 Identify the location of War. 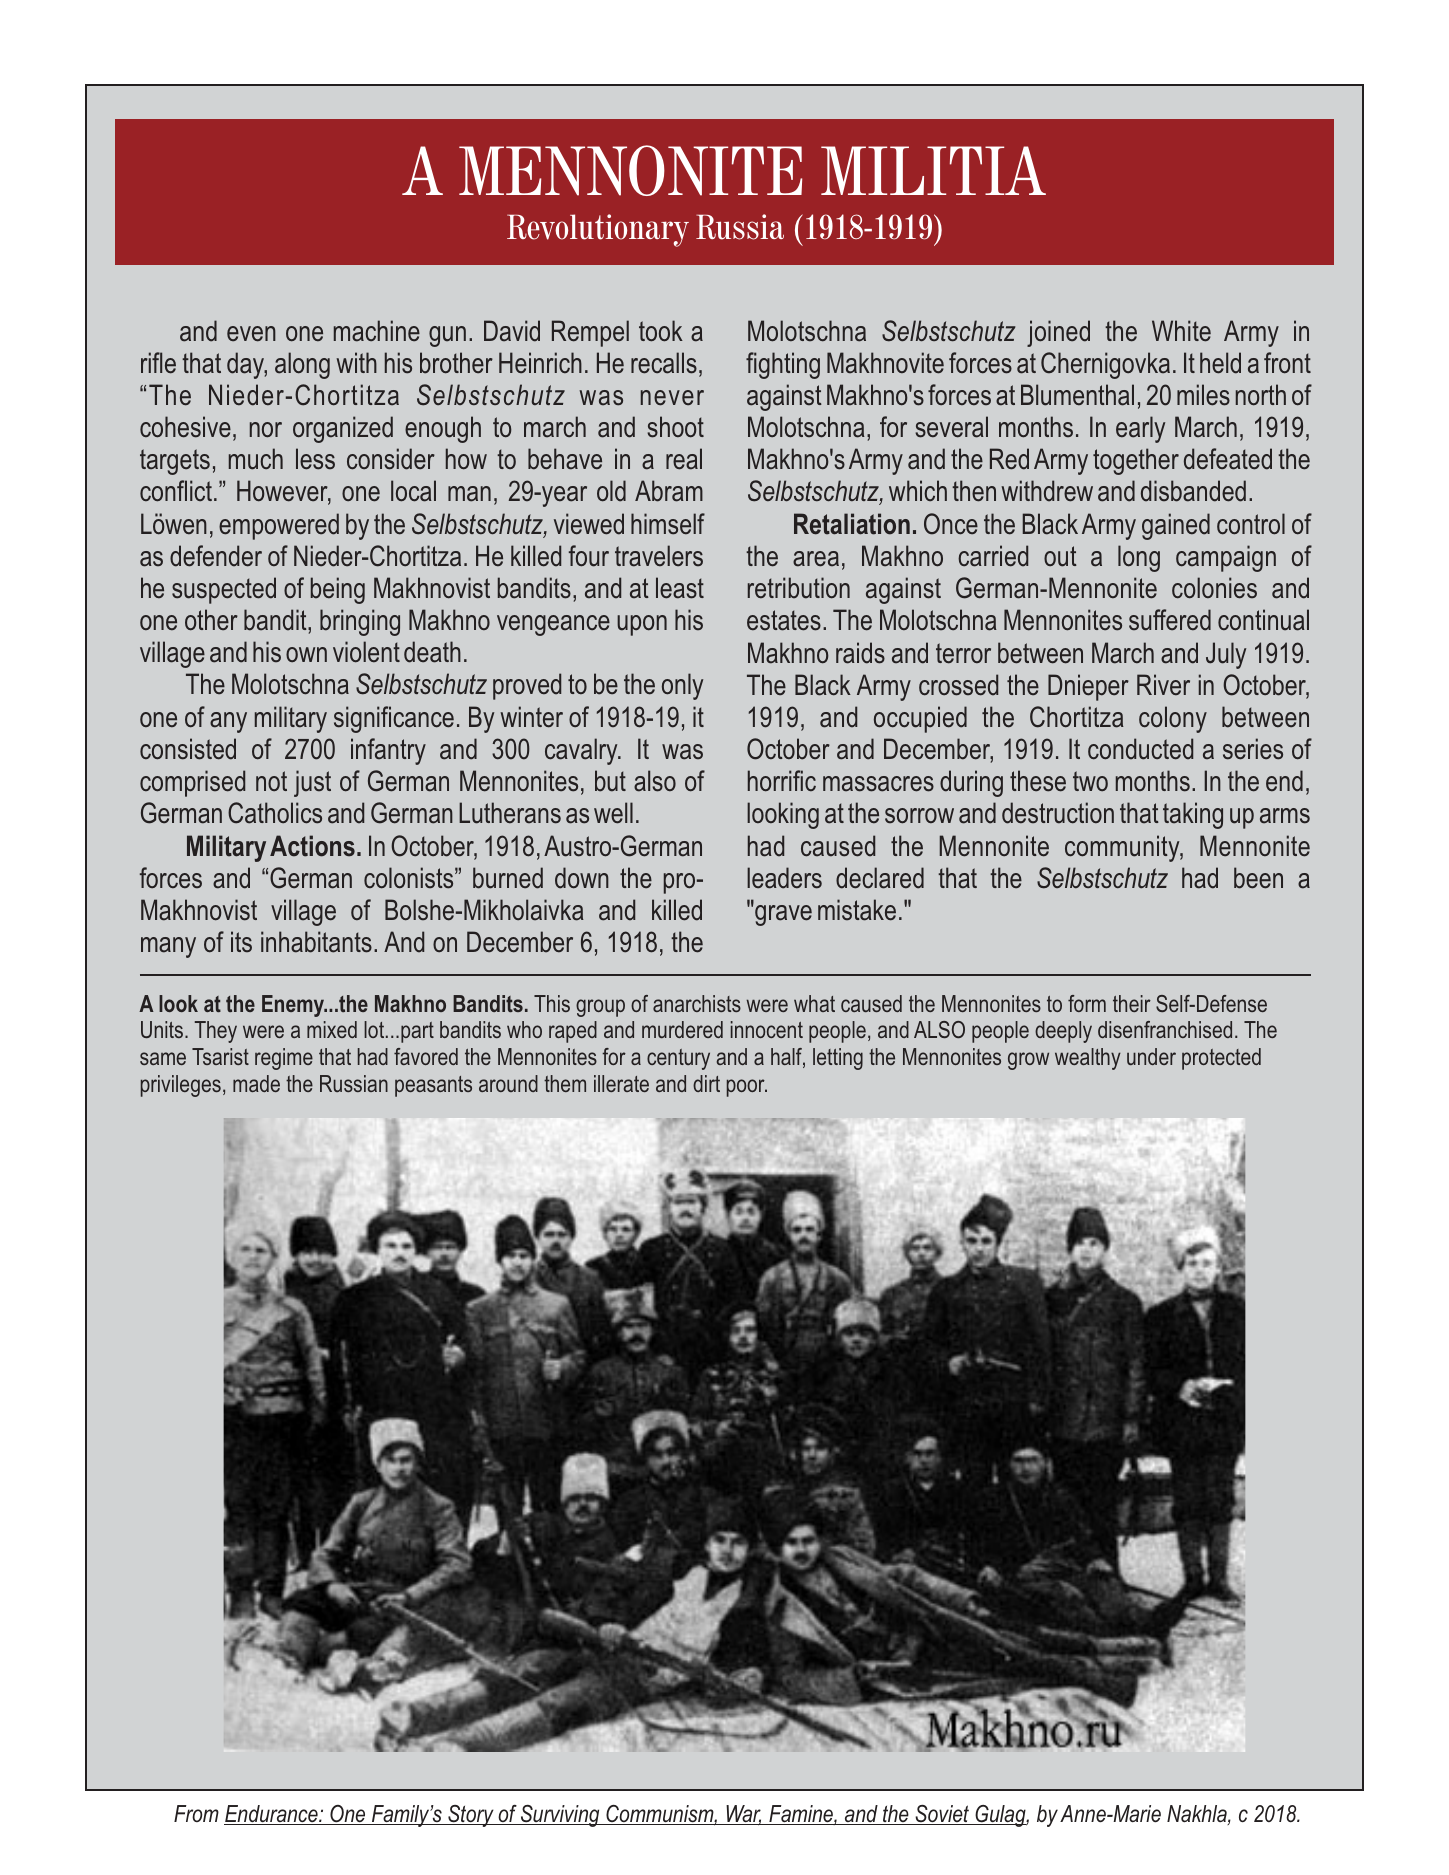
(743, 1815).
